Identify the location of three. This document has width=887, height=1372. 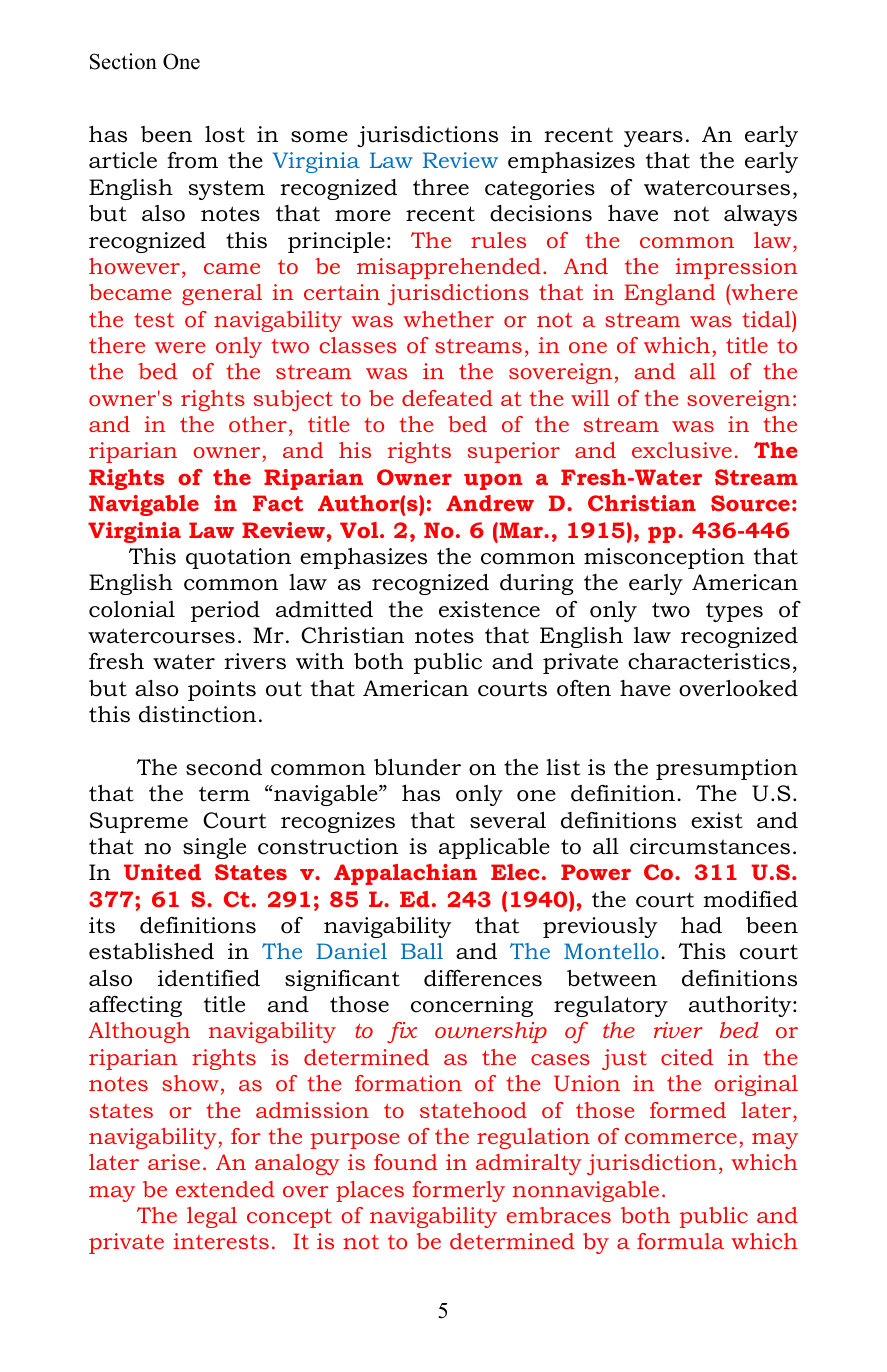
(441, 187).
